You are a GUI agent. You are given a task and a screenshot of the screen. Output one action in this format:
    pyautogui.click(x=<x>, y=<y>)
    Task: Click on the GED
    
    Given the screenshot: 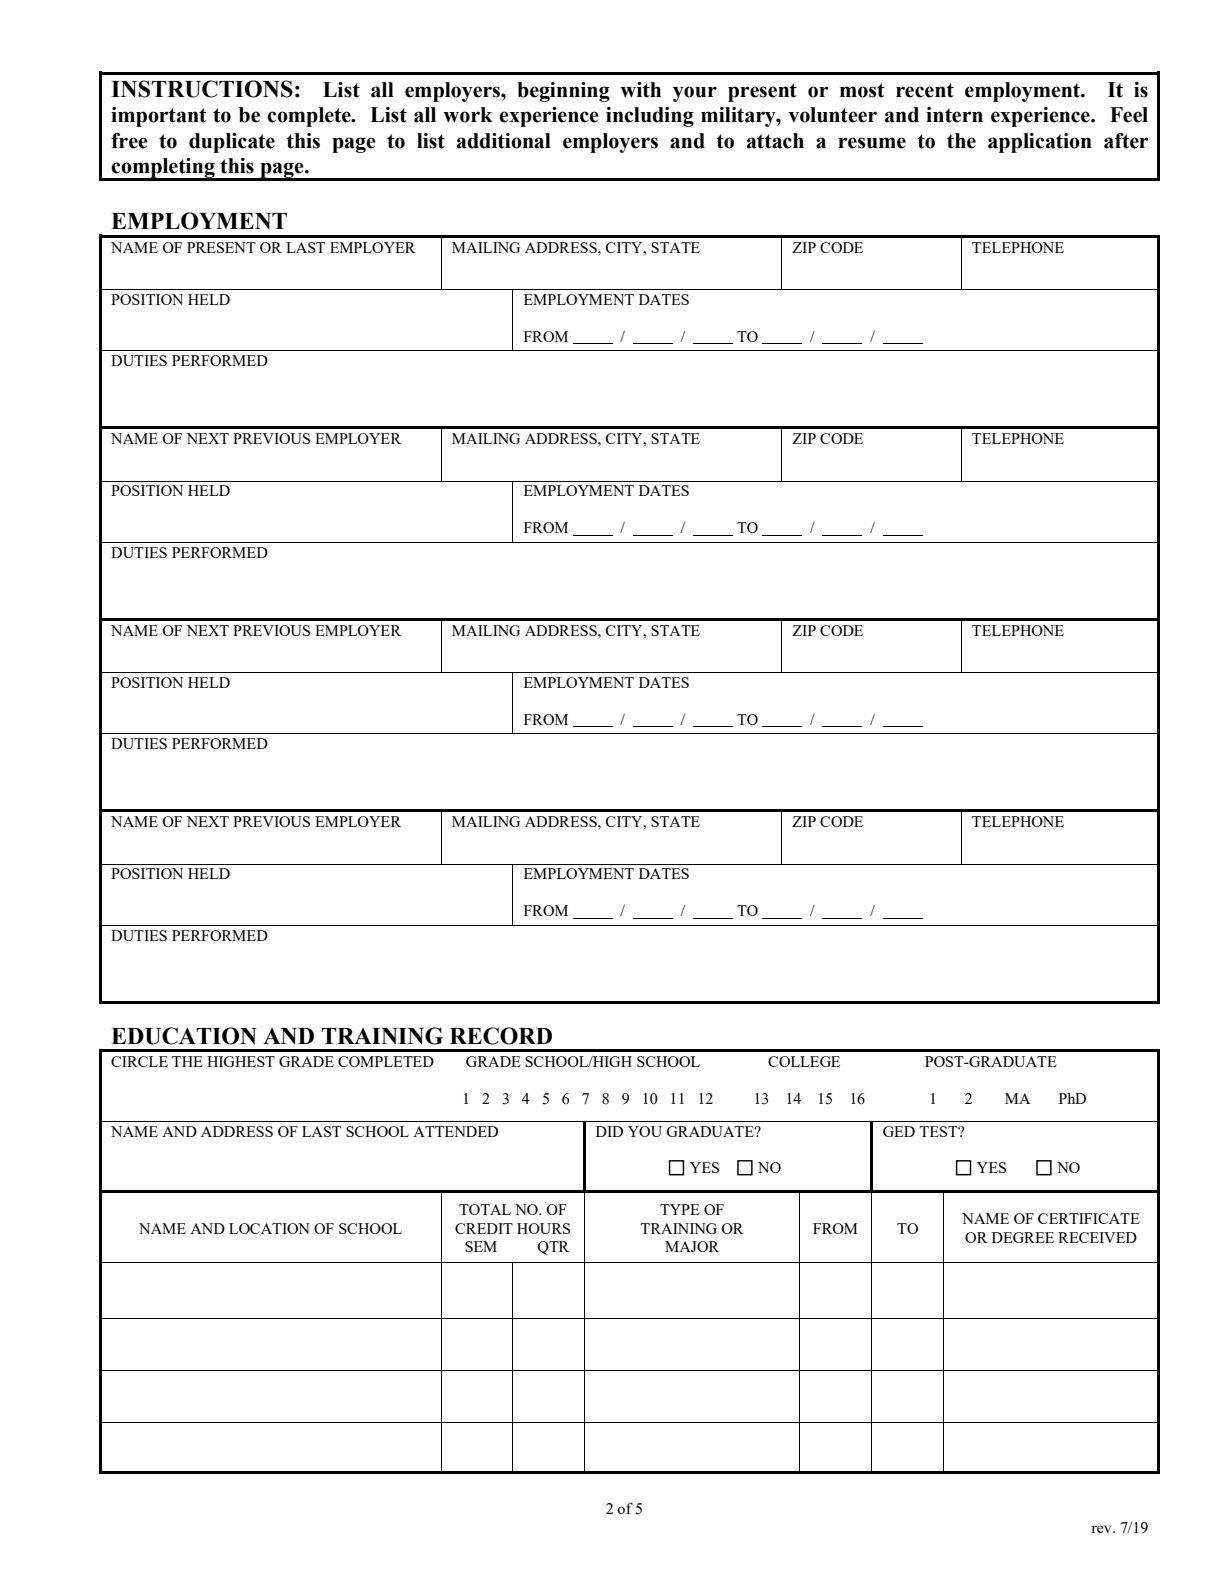 What is the action you would take?
    pyautogui.click(x=899, y=1131)
